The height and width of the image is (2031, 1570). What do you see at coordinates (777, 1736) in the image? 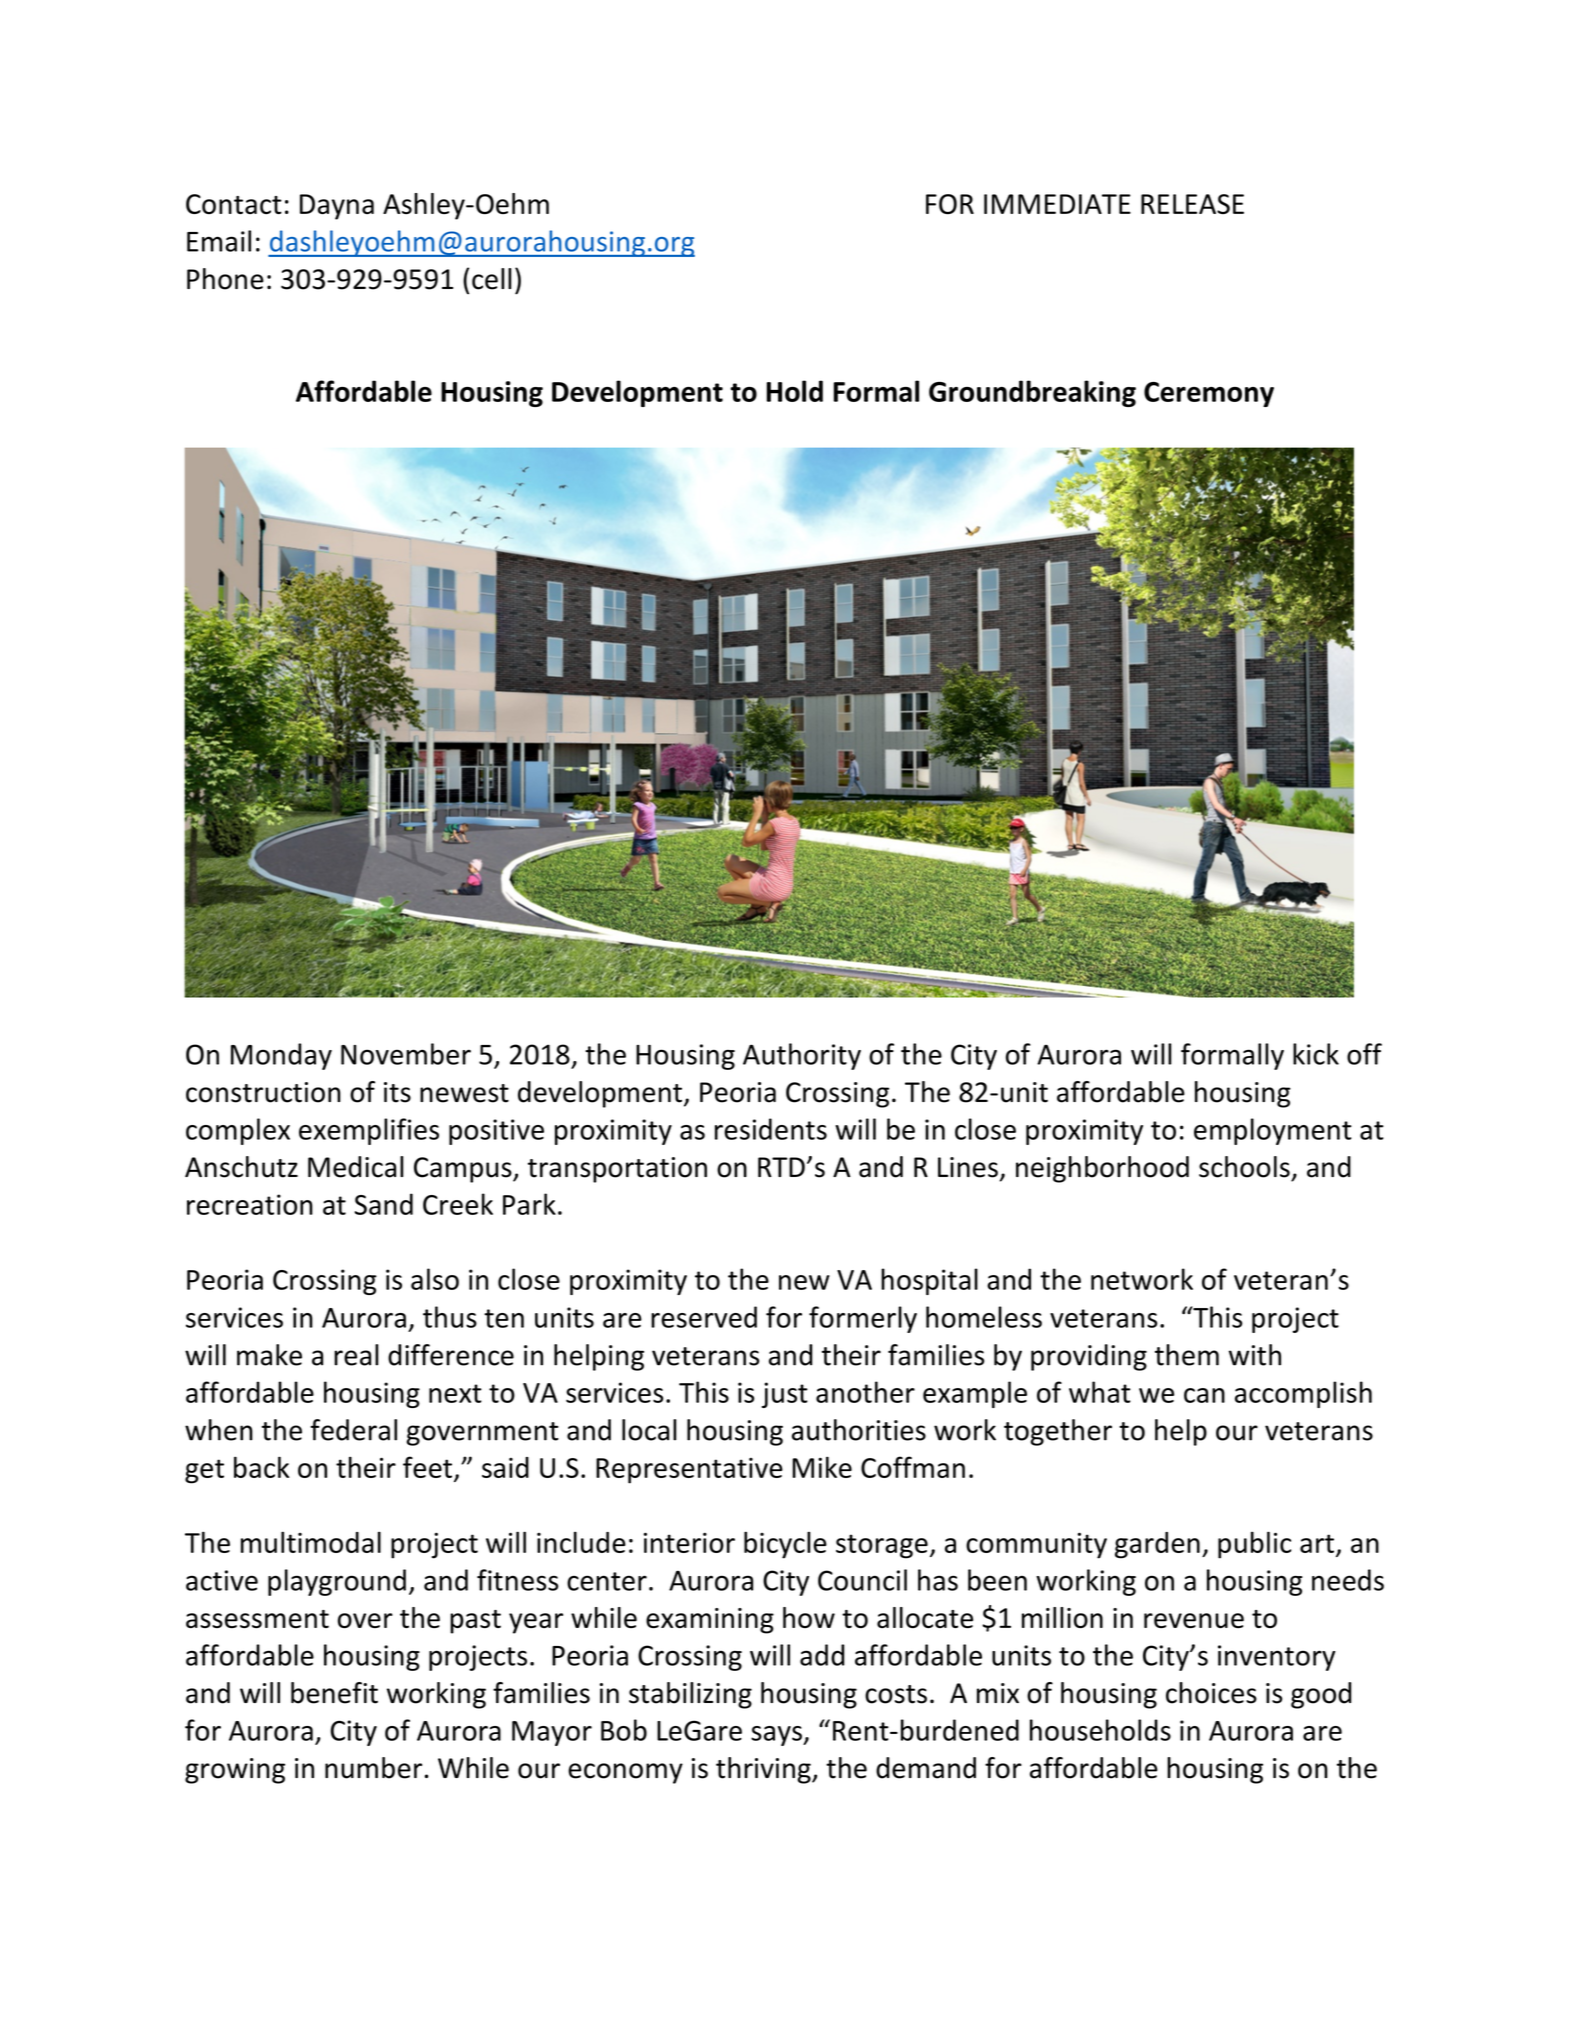
I see `says` at bounding box center [777, 1736].
